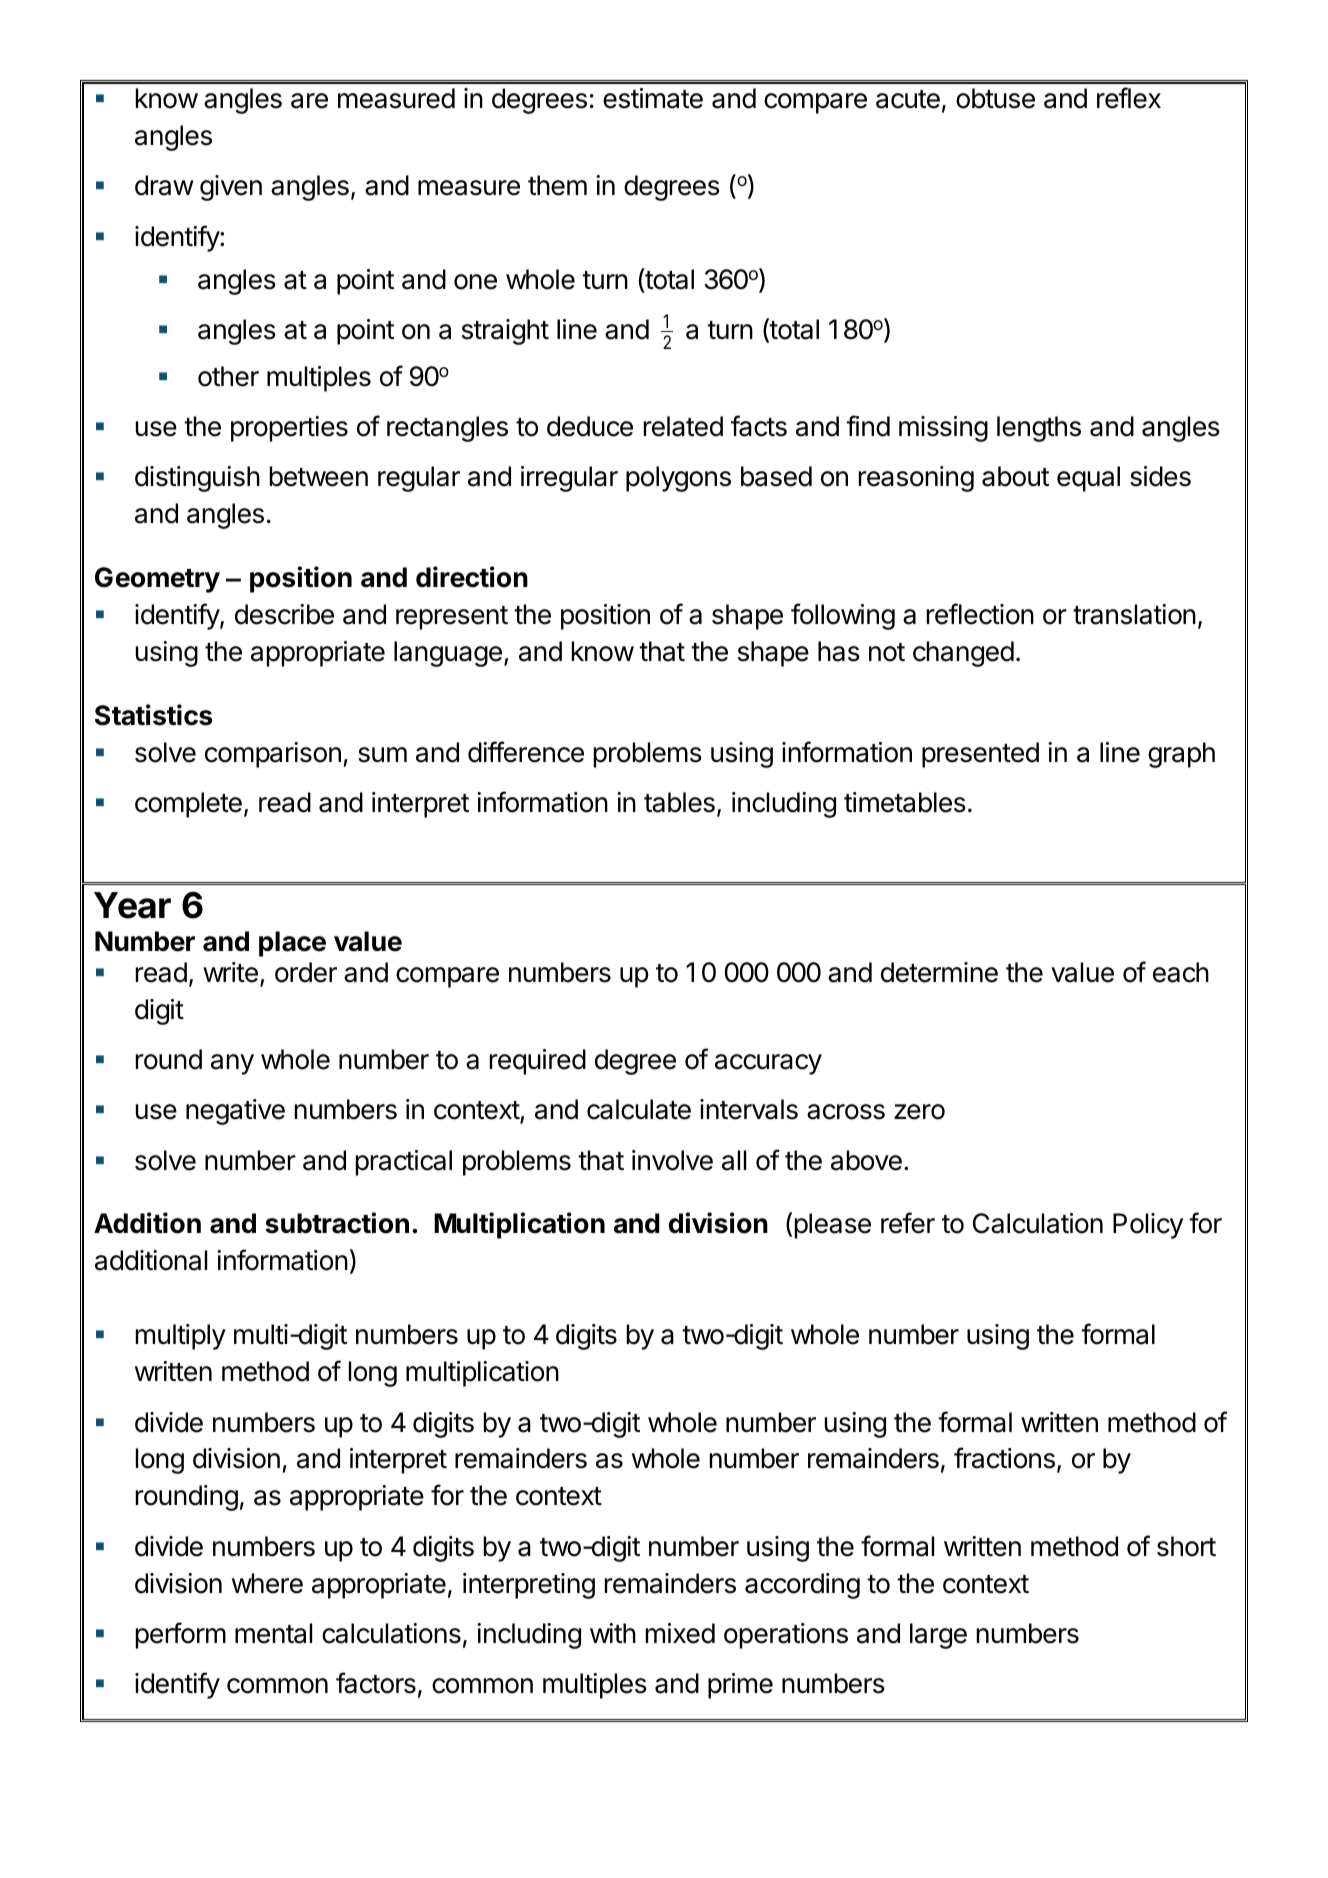  What do you see at coordinates (273, 1633) in the screenshot?
I see `mental` at bounding box center [273, 1633].
